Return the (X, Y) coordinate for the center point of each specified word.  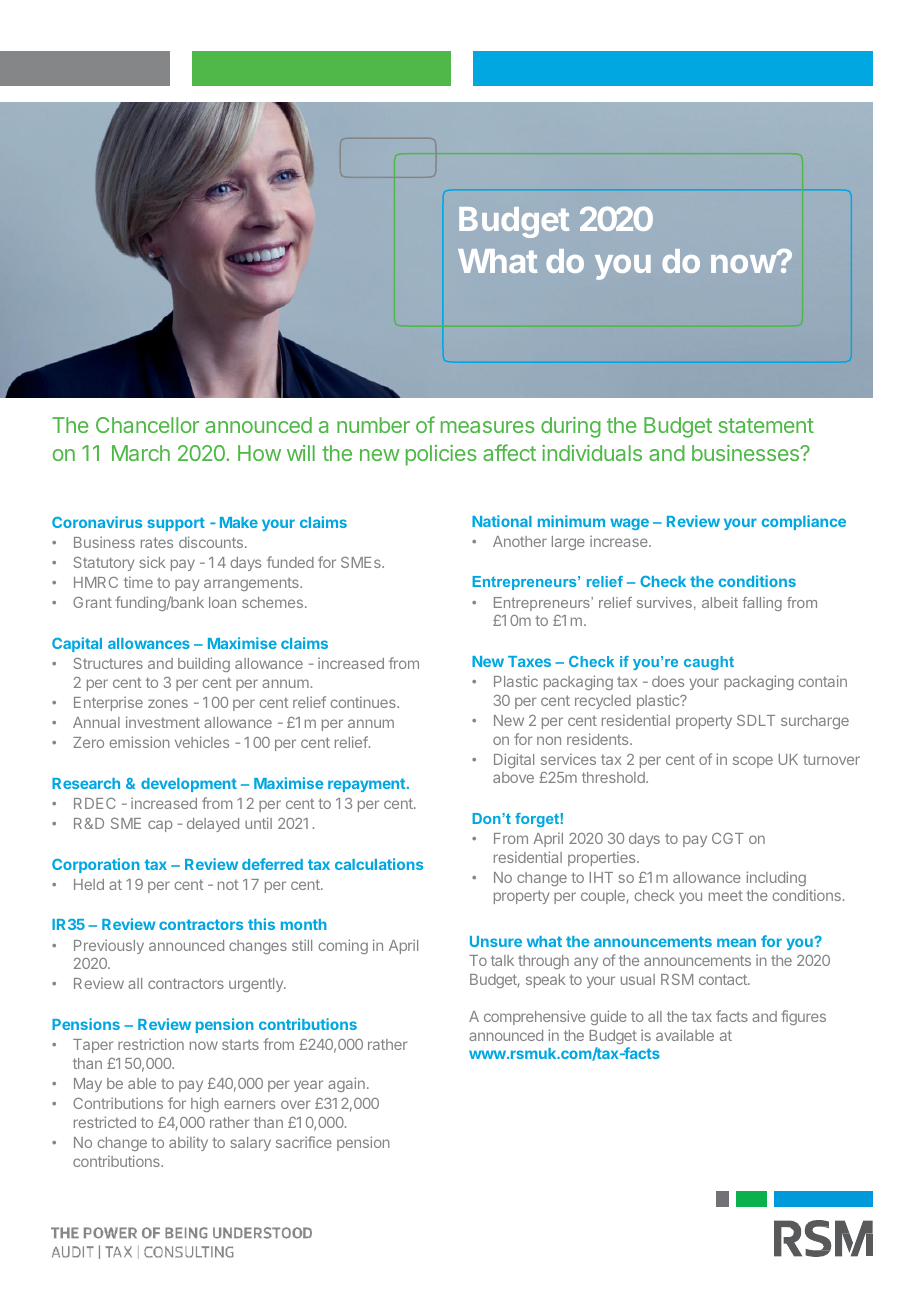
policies (441, 455)
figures (803, 1017)
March (141, 453)
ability (188, 1143)
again (346, 1084)
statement (766, 425)
